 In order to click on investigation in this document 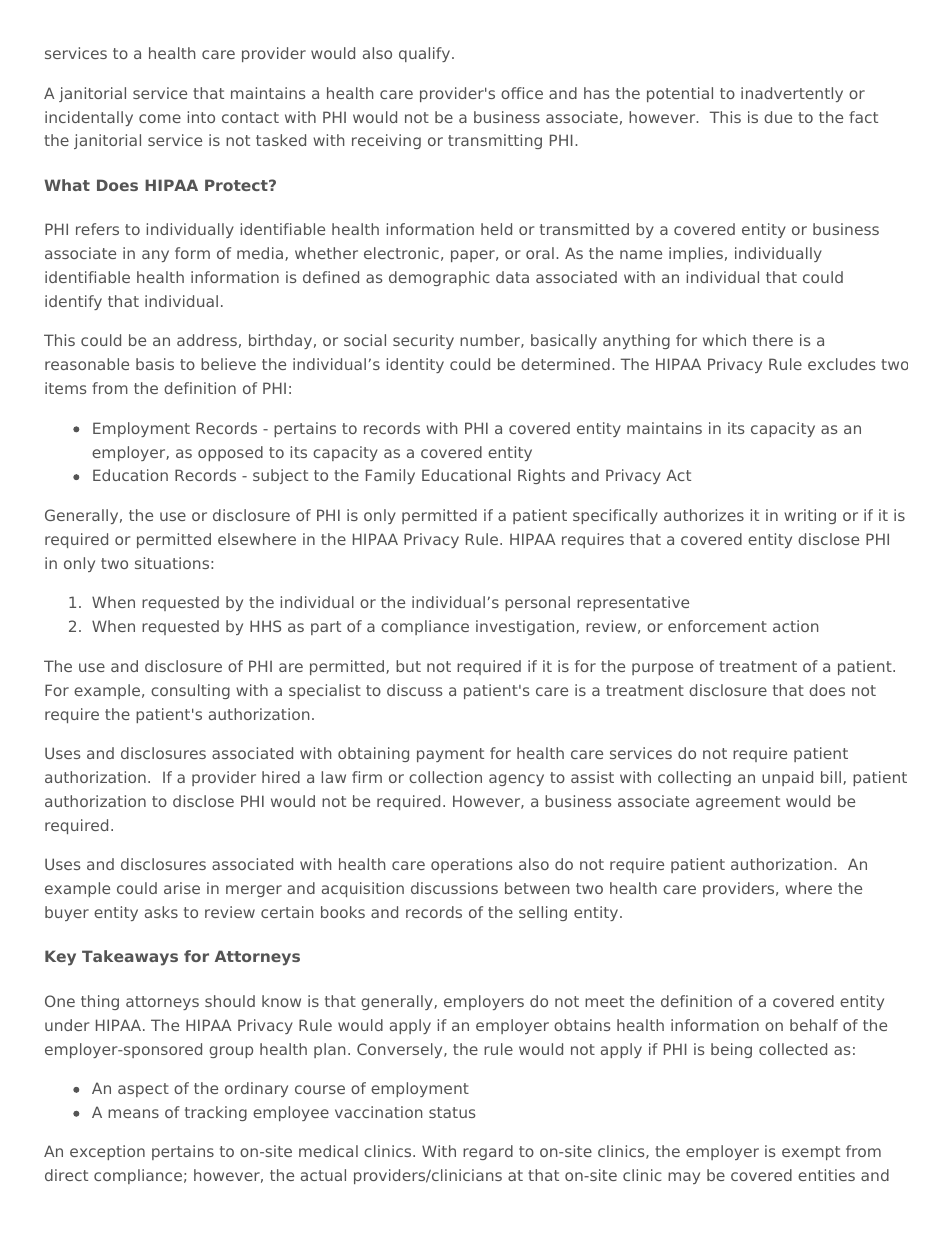, I will do `click(526, 627)`.
